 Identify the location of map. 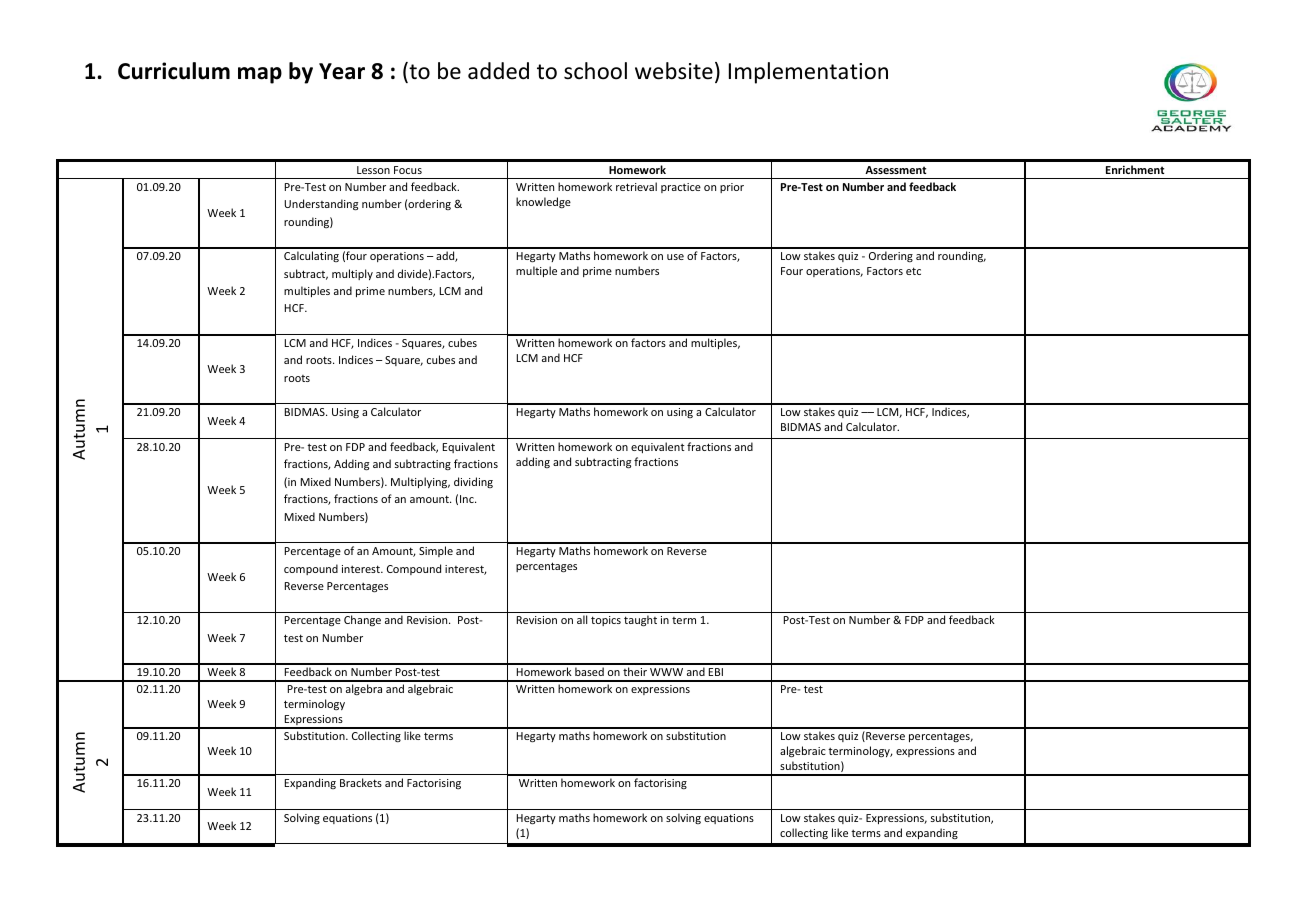
(260, 75).
